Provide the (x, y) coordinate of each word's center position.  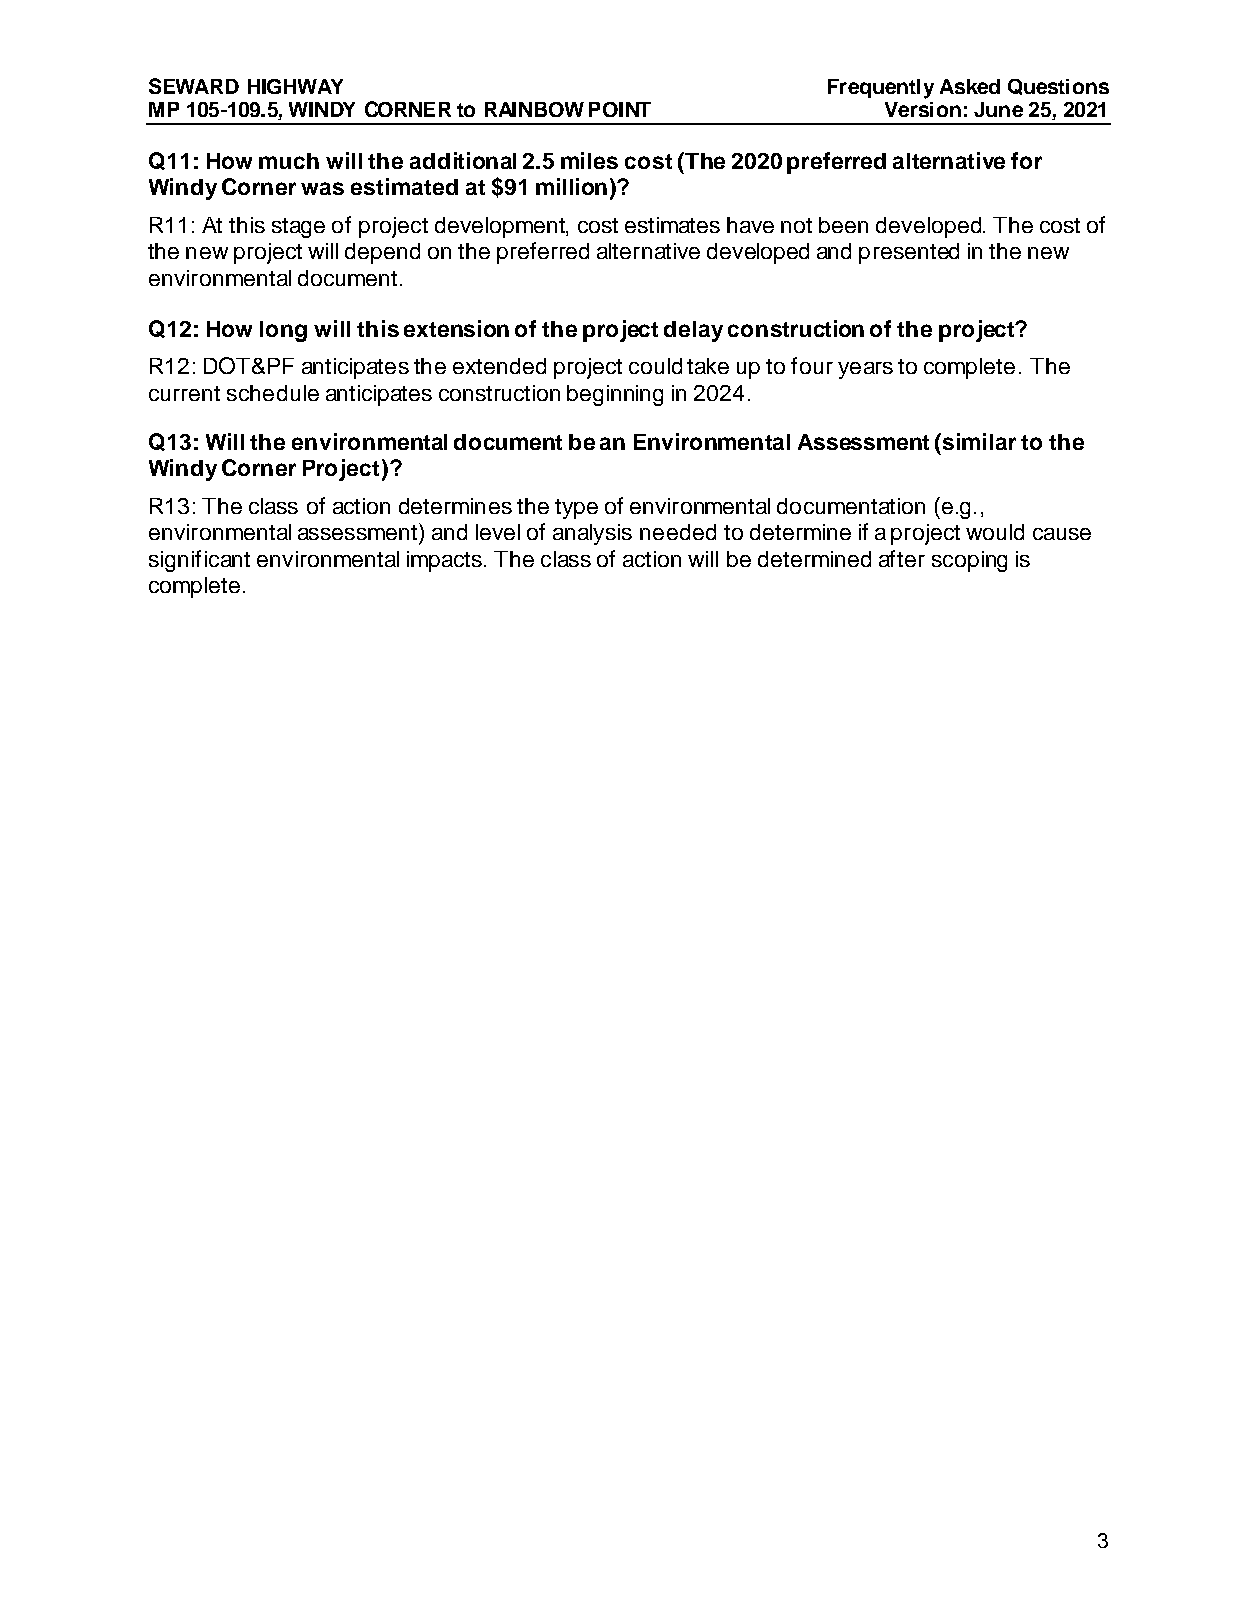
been (843, 225)
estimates (672, 225)
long (283, 331)
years (865, 370)
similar (979, 441)
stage (298, 228)
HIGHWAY (295, 86)
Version (923, 109)
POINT (620, 109)
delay (693, 331)
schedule (273, 393)
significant (199, 561)
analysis (592, 534)
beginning (615, 395)
